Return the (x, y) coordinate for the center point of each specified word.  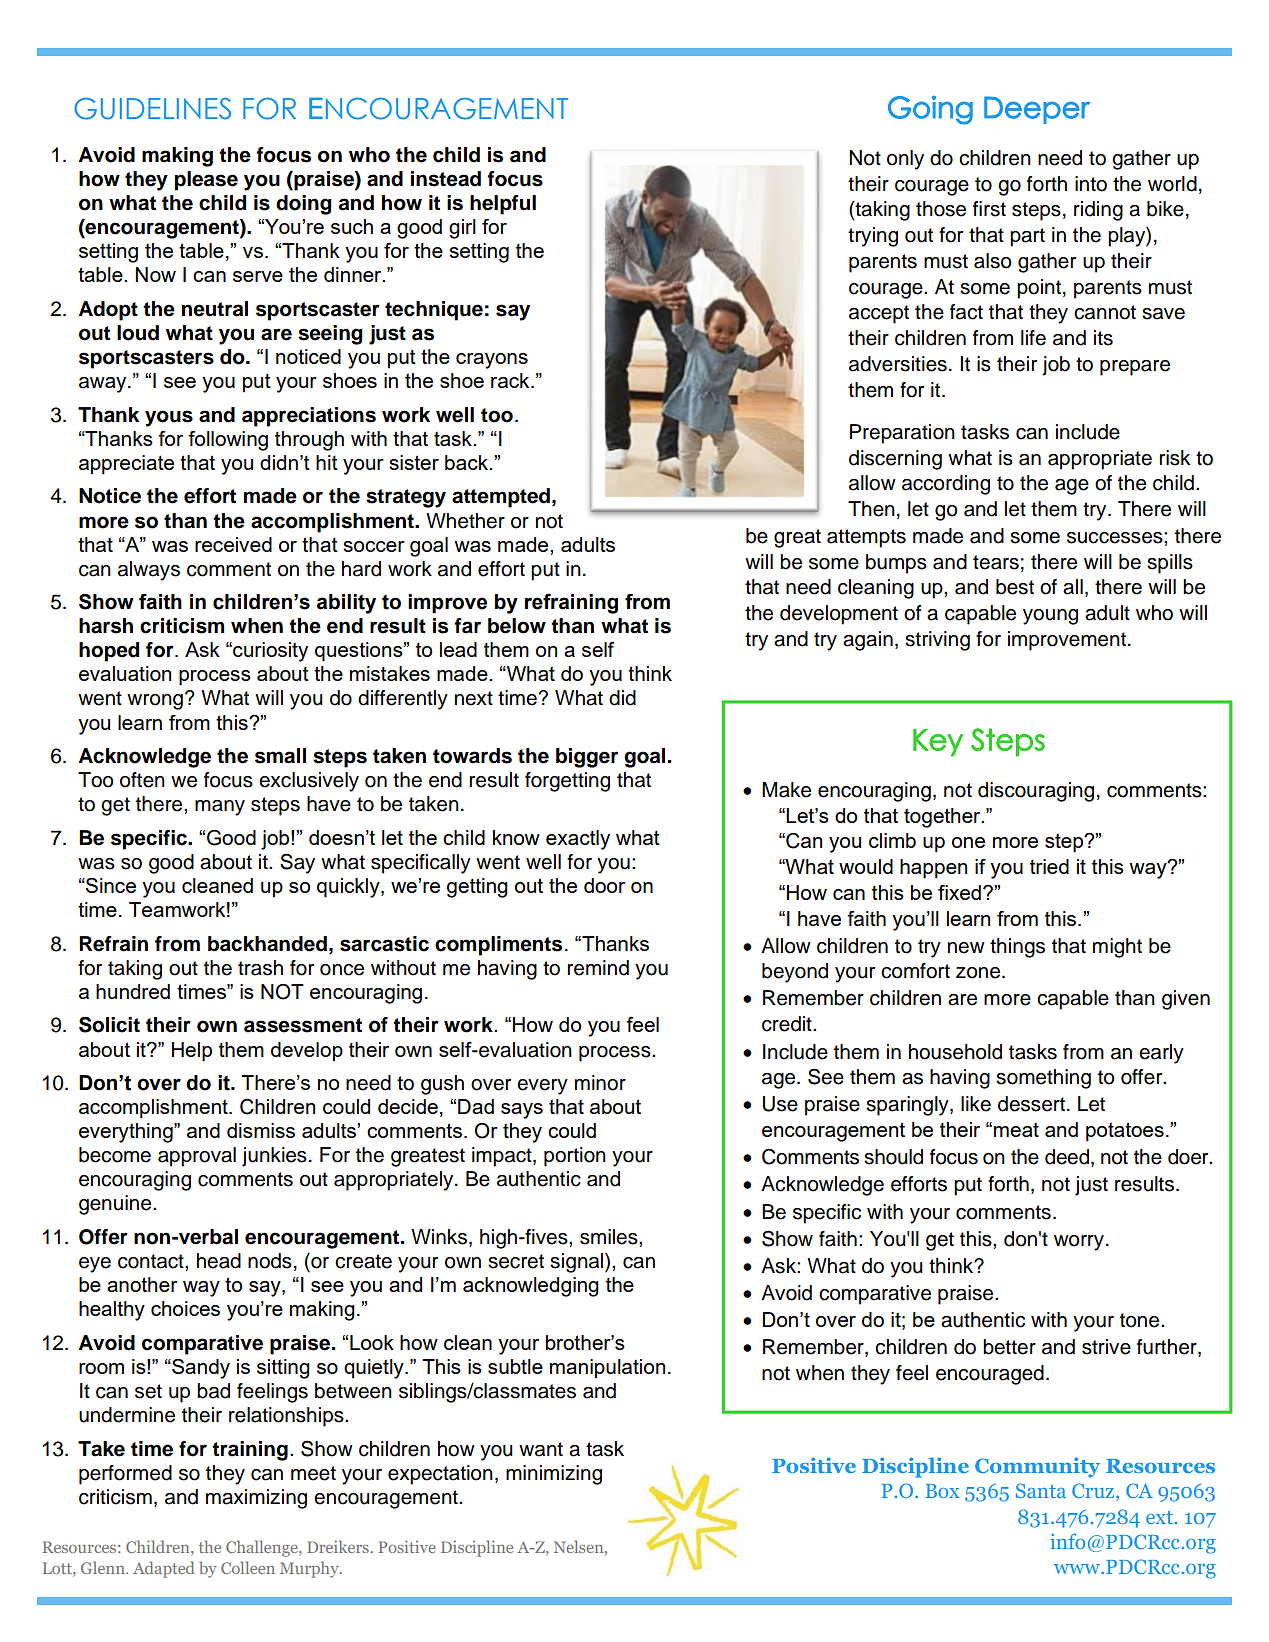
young (1050, 617)
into (1091, 184)
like (976, 1104)
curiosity (269, 652)
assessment (303, 1025)
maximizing (256, 1499)
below (517, 626)
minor (600, 1083)
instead (446, 179)
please (206, 181)
